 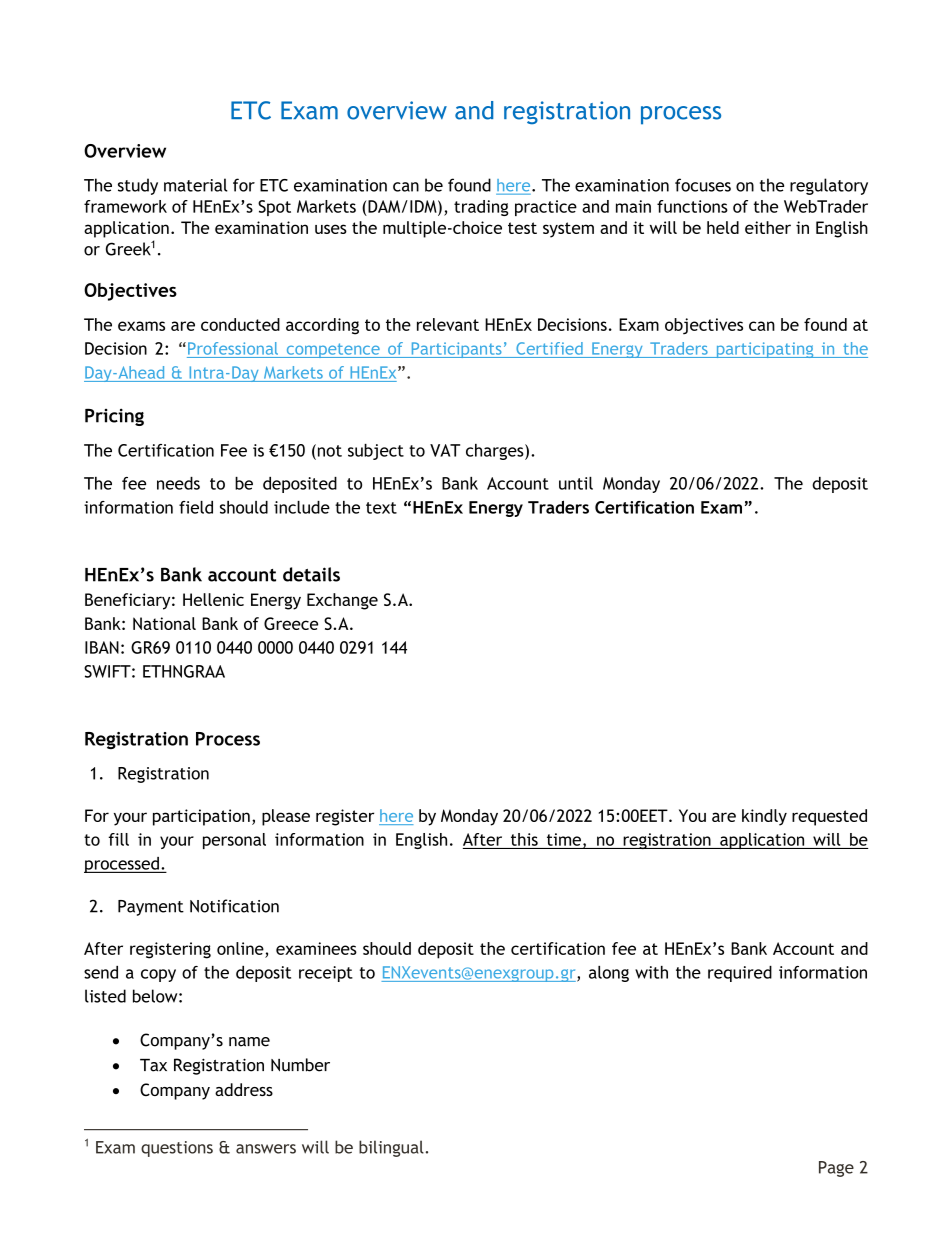 I want to click on material, so click(x=196, y=185).
